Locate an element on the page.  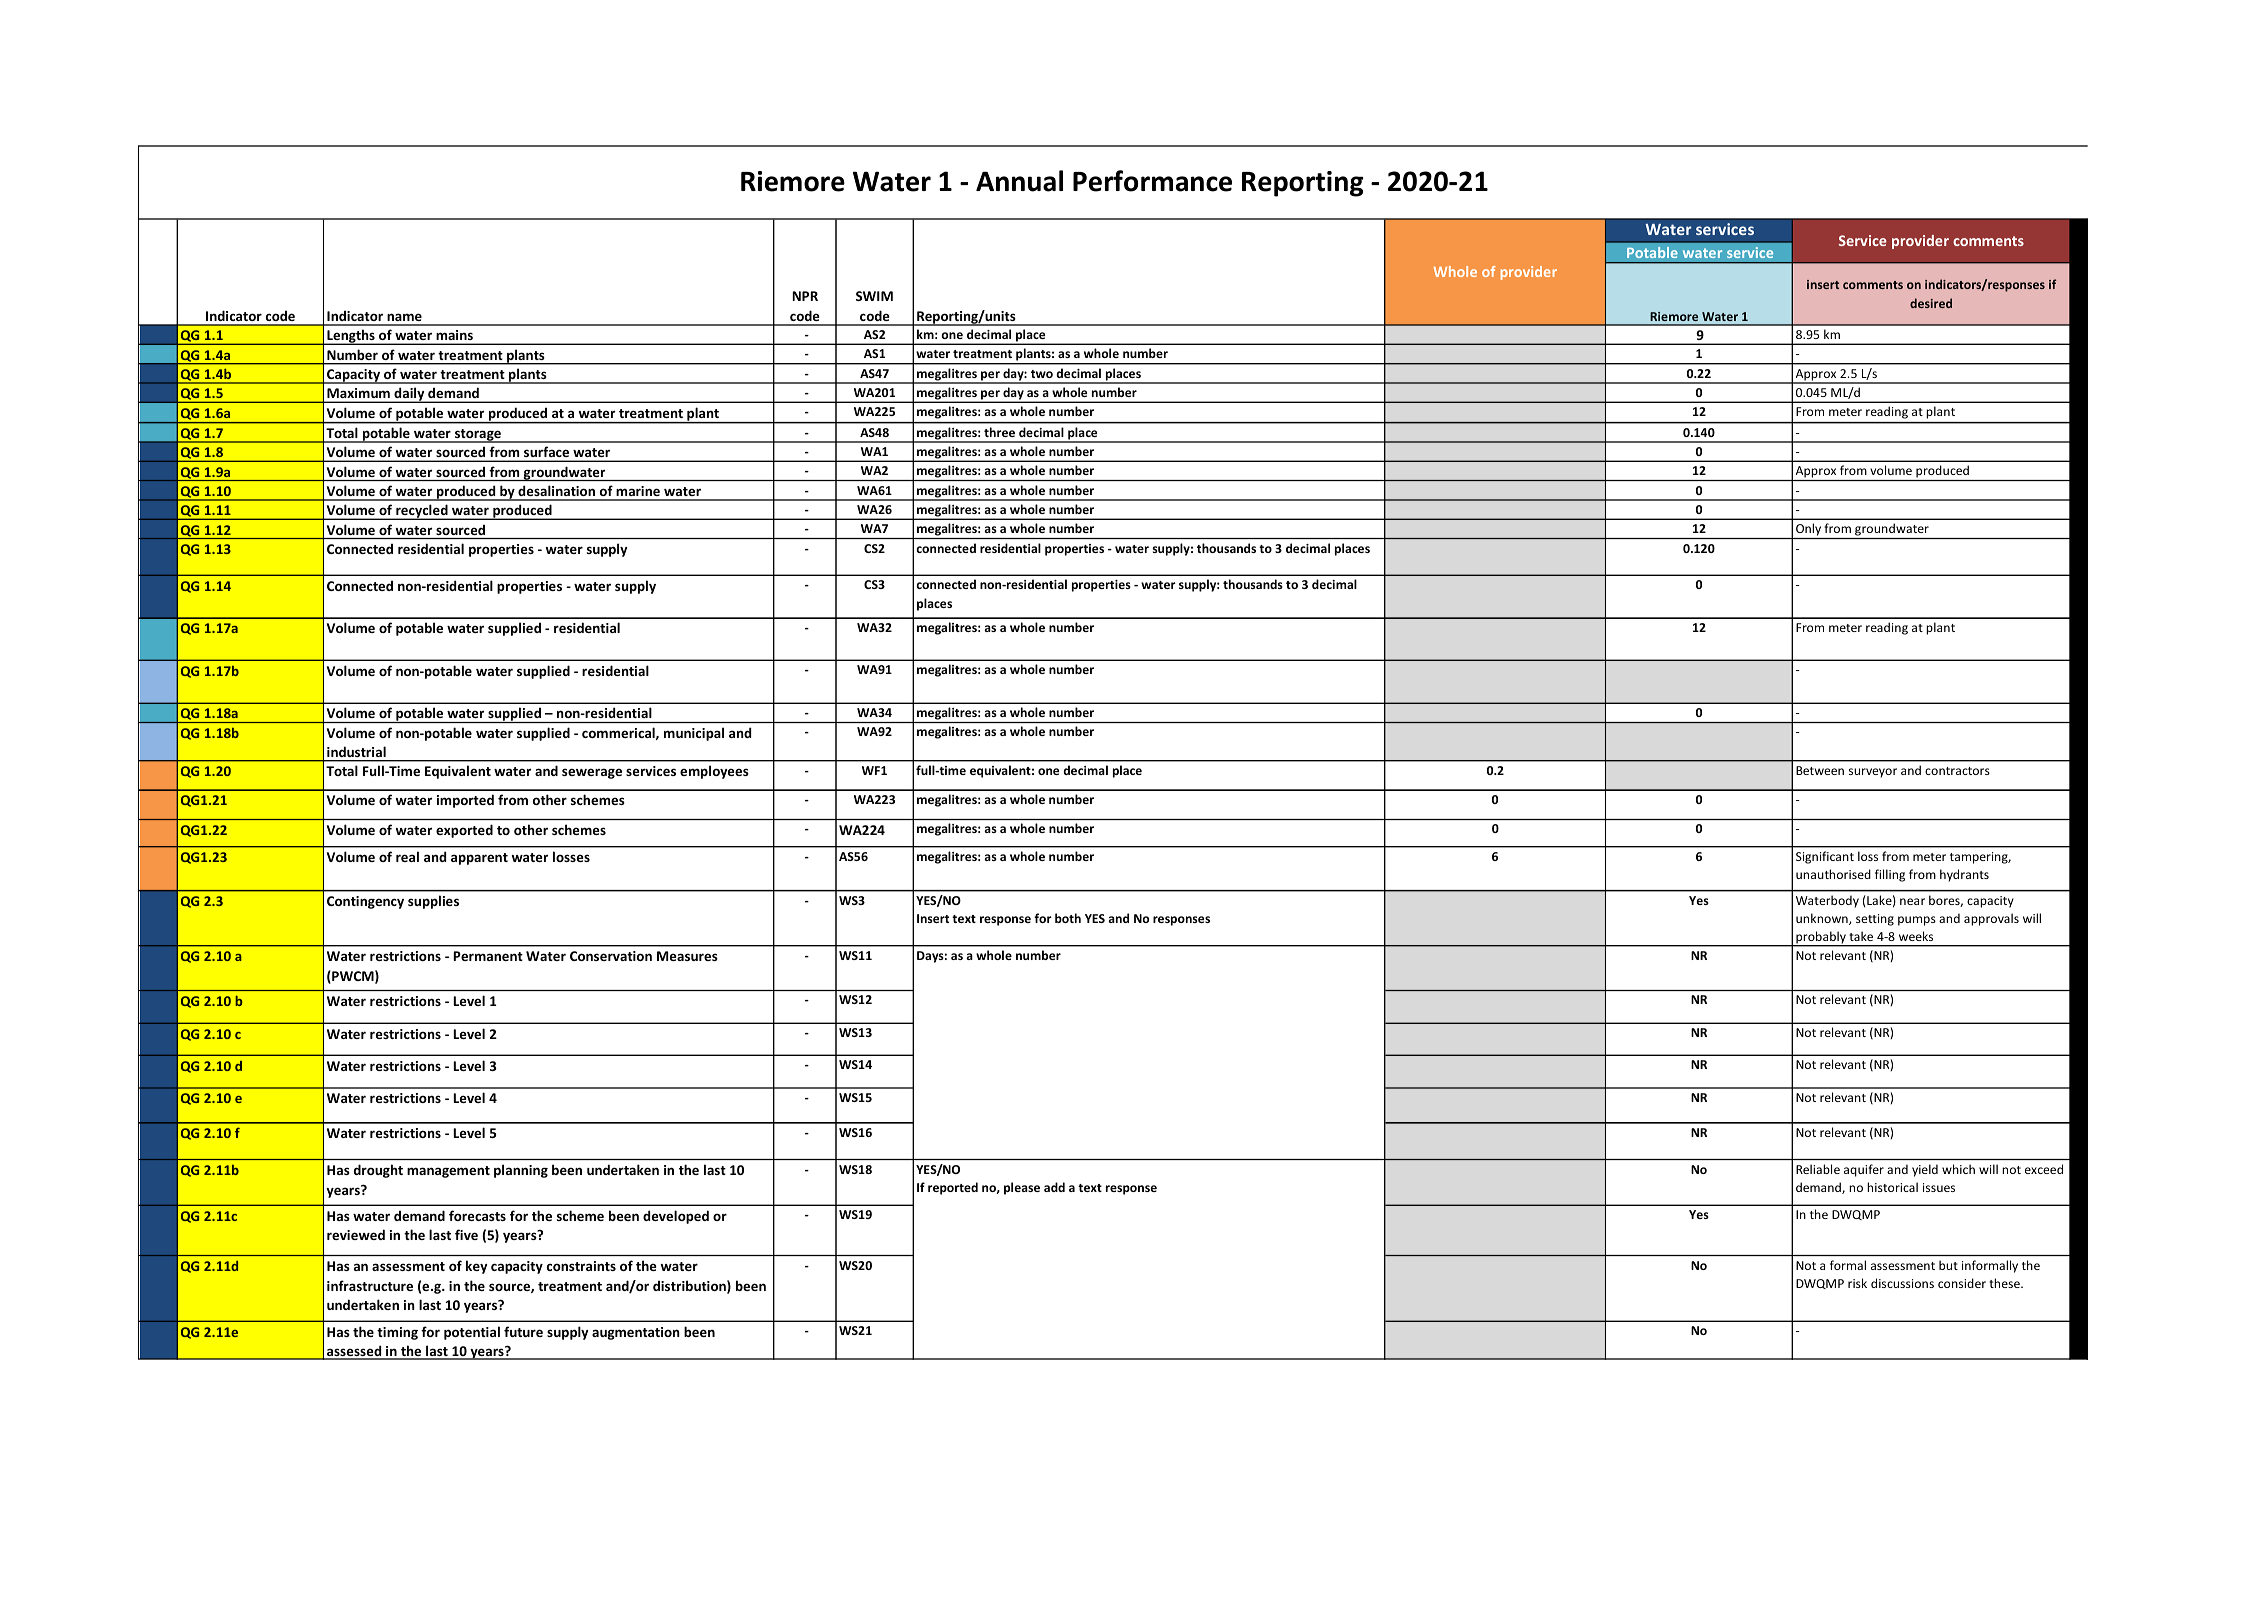
recycled is located at coordinates (422, 512).
